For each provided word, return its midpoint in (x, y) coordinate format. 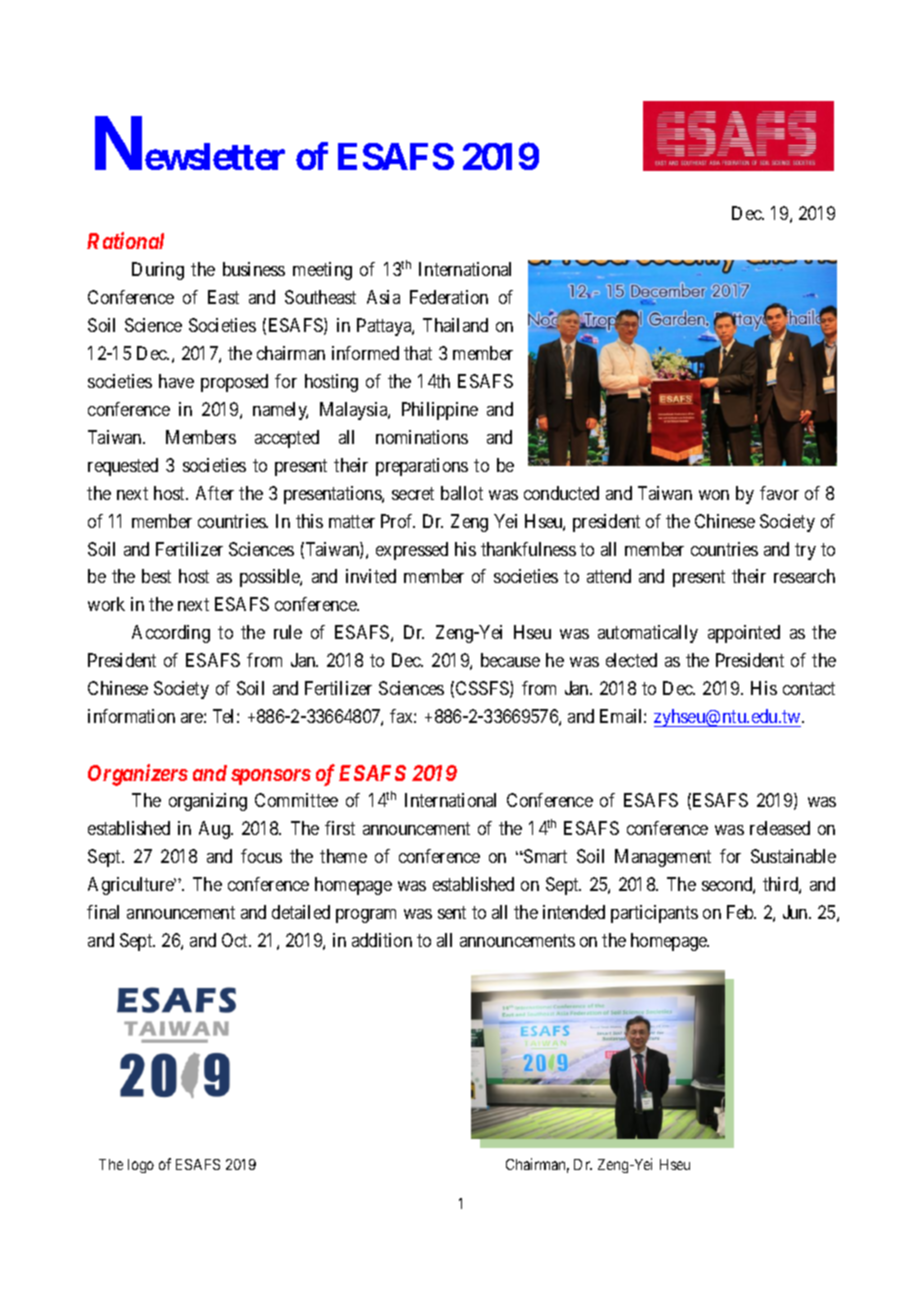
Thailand (455, 325)
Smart (544, 856)
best (156, 576)
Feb (741, 912)
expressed (412, 551)
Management (663, 858)
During (158, 271)
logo (141, 1166)
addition (382, 940)
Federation (449, 297)
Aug (215, 830)
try (805, 551)
